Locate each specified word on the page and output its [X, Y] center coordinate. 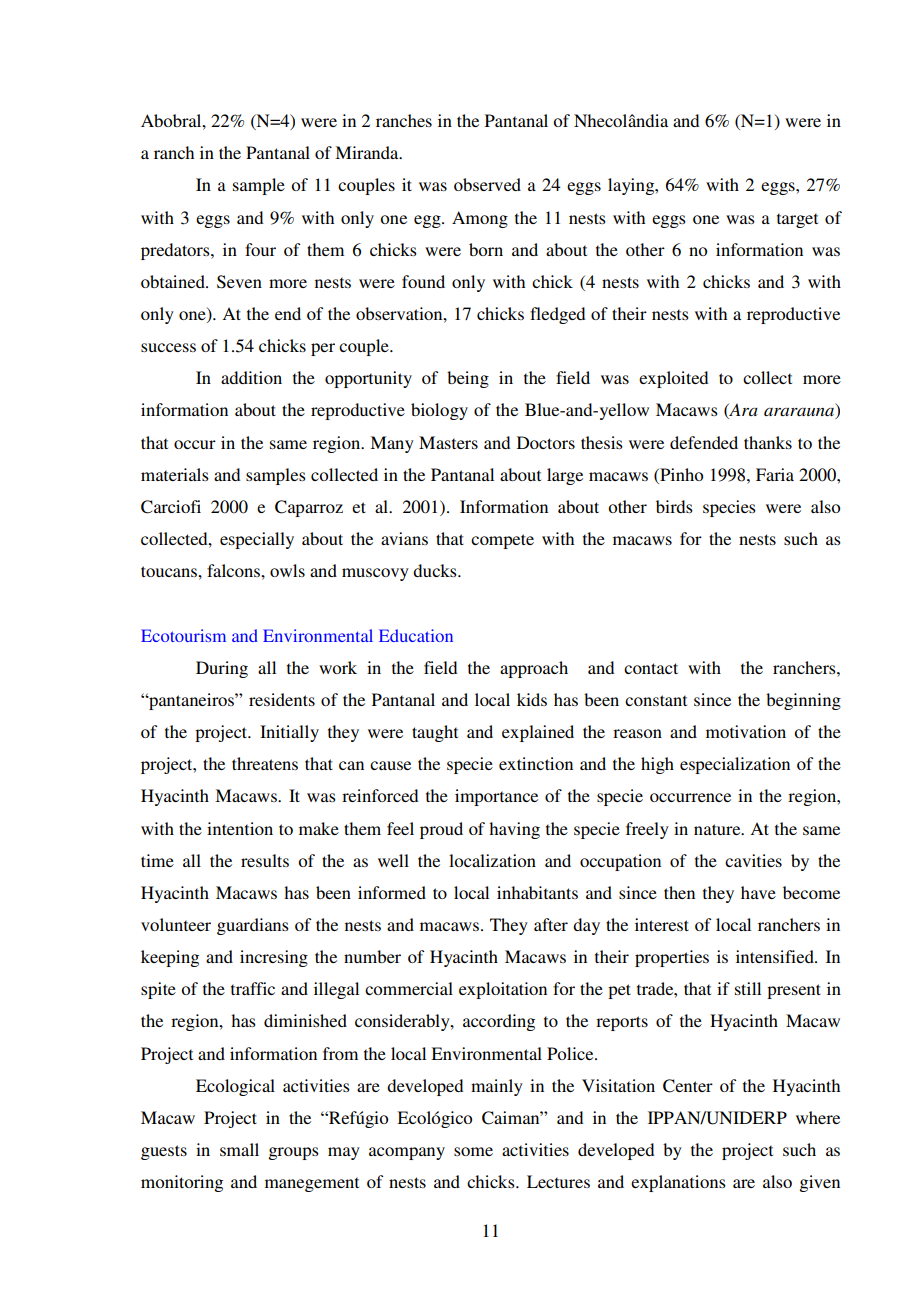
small [239, 1149]
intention [240, 828]
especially [257, 540]
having [514, 830]
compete [502, 541]
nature [718, 829]
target [797, 220]
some [473, 1151]
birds [674, 506]
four [260, 249]
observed [487, 184]
